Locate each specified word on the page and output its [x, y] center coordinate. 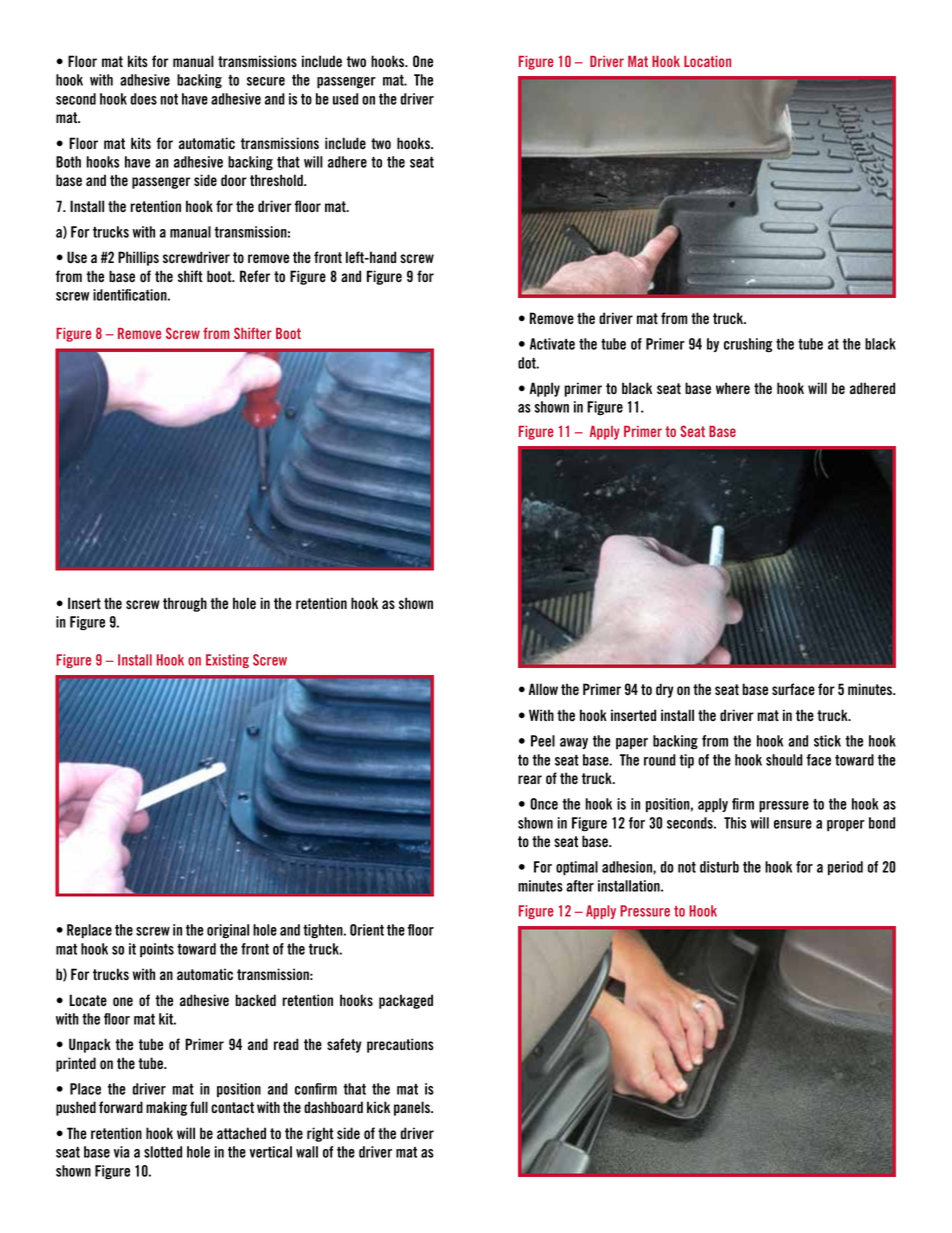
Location [707, 61]
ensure [793, 824]
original [228, 931]
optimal [577, 868]
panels [413, 1108]
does [144, 99]
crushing [748, 345]
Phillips [138, 258]
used [345, 99]
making [166, 1108]
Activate [552, 344]
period [845, 868]
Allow [543, 689]
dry [665, 690]
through [185, 604]
